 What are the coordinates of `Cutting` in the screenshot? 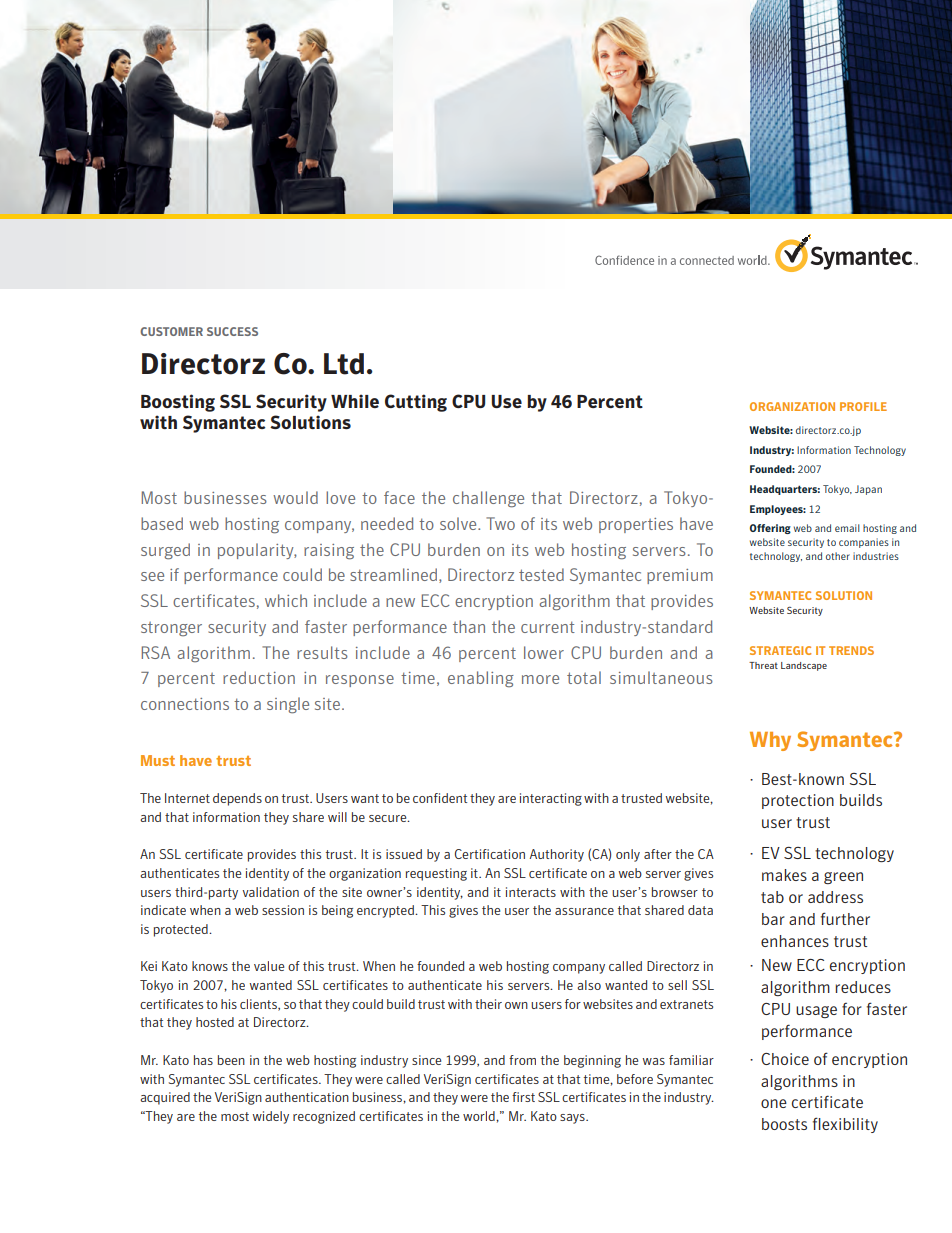 It's located at (416, 403).
